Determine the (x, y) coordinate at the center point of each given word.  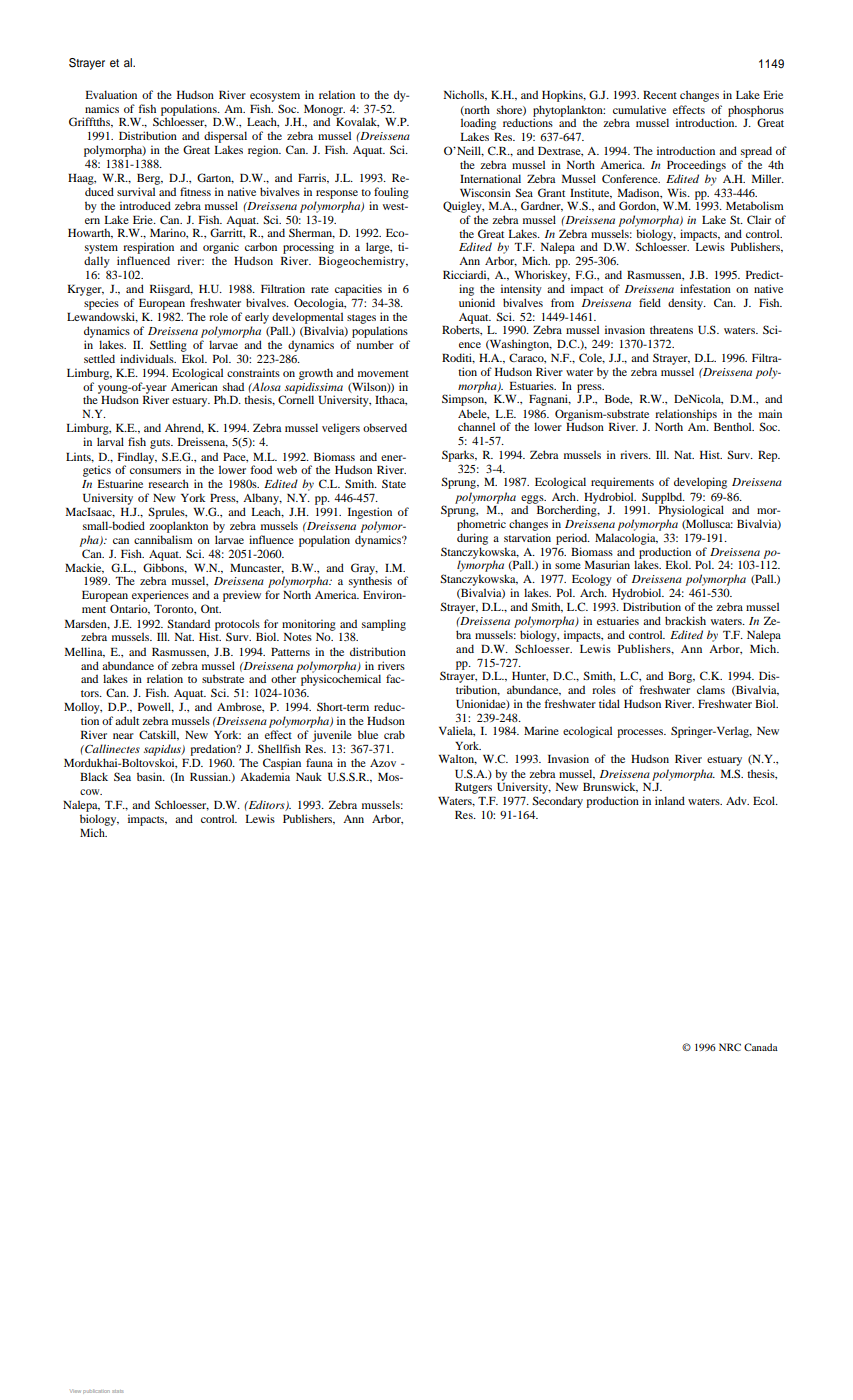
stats (117, 1391)
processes (641, 733)
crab (394, 734)
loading (478, 124)
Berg (150, 179)
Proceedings (696, 166)
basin (150, 776)
